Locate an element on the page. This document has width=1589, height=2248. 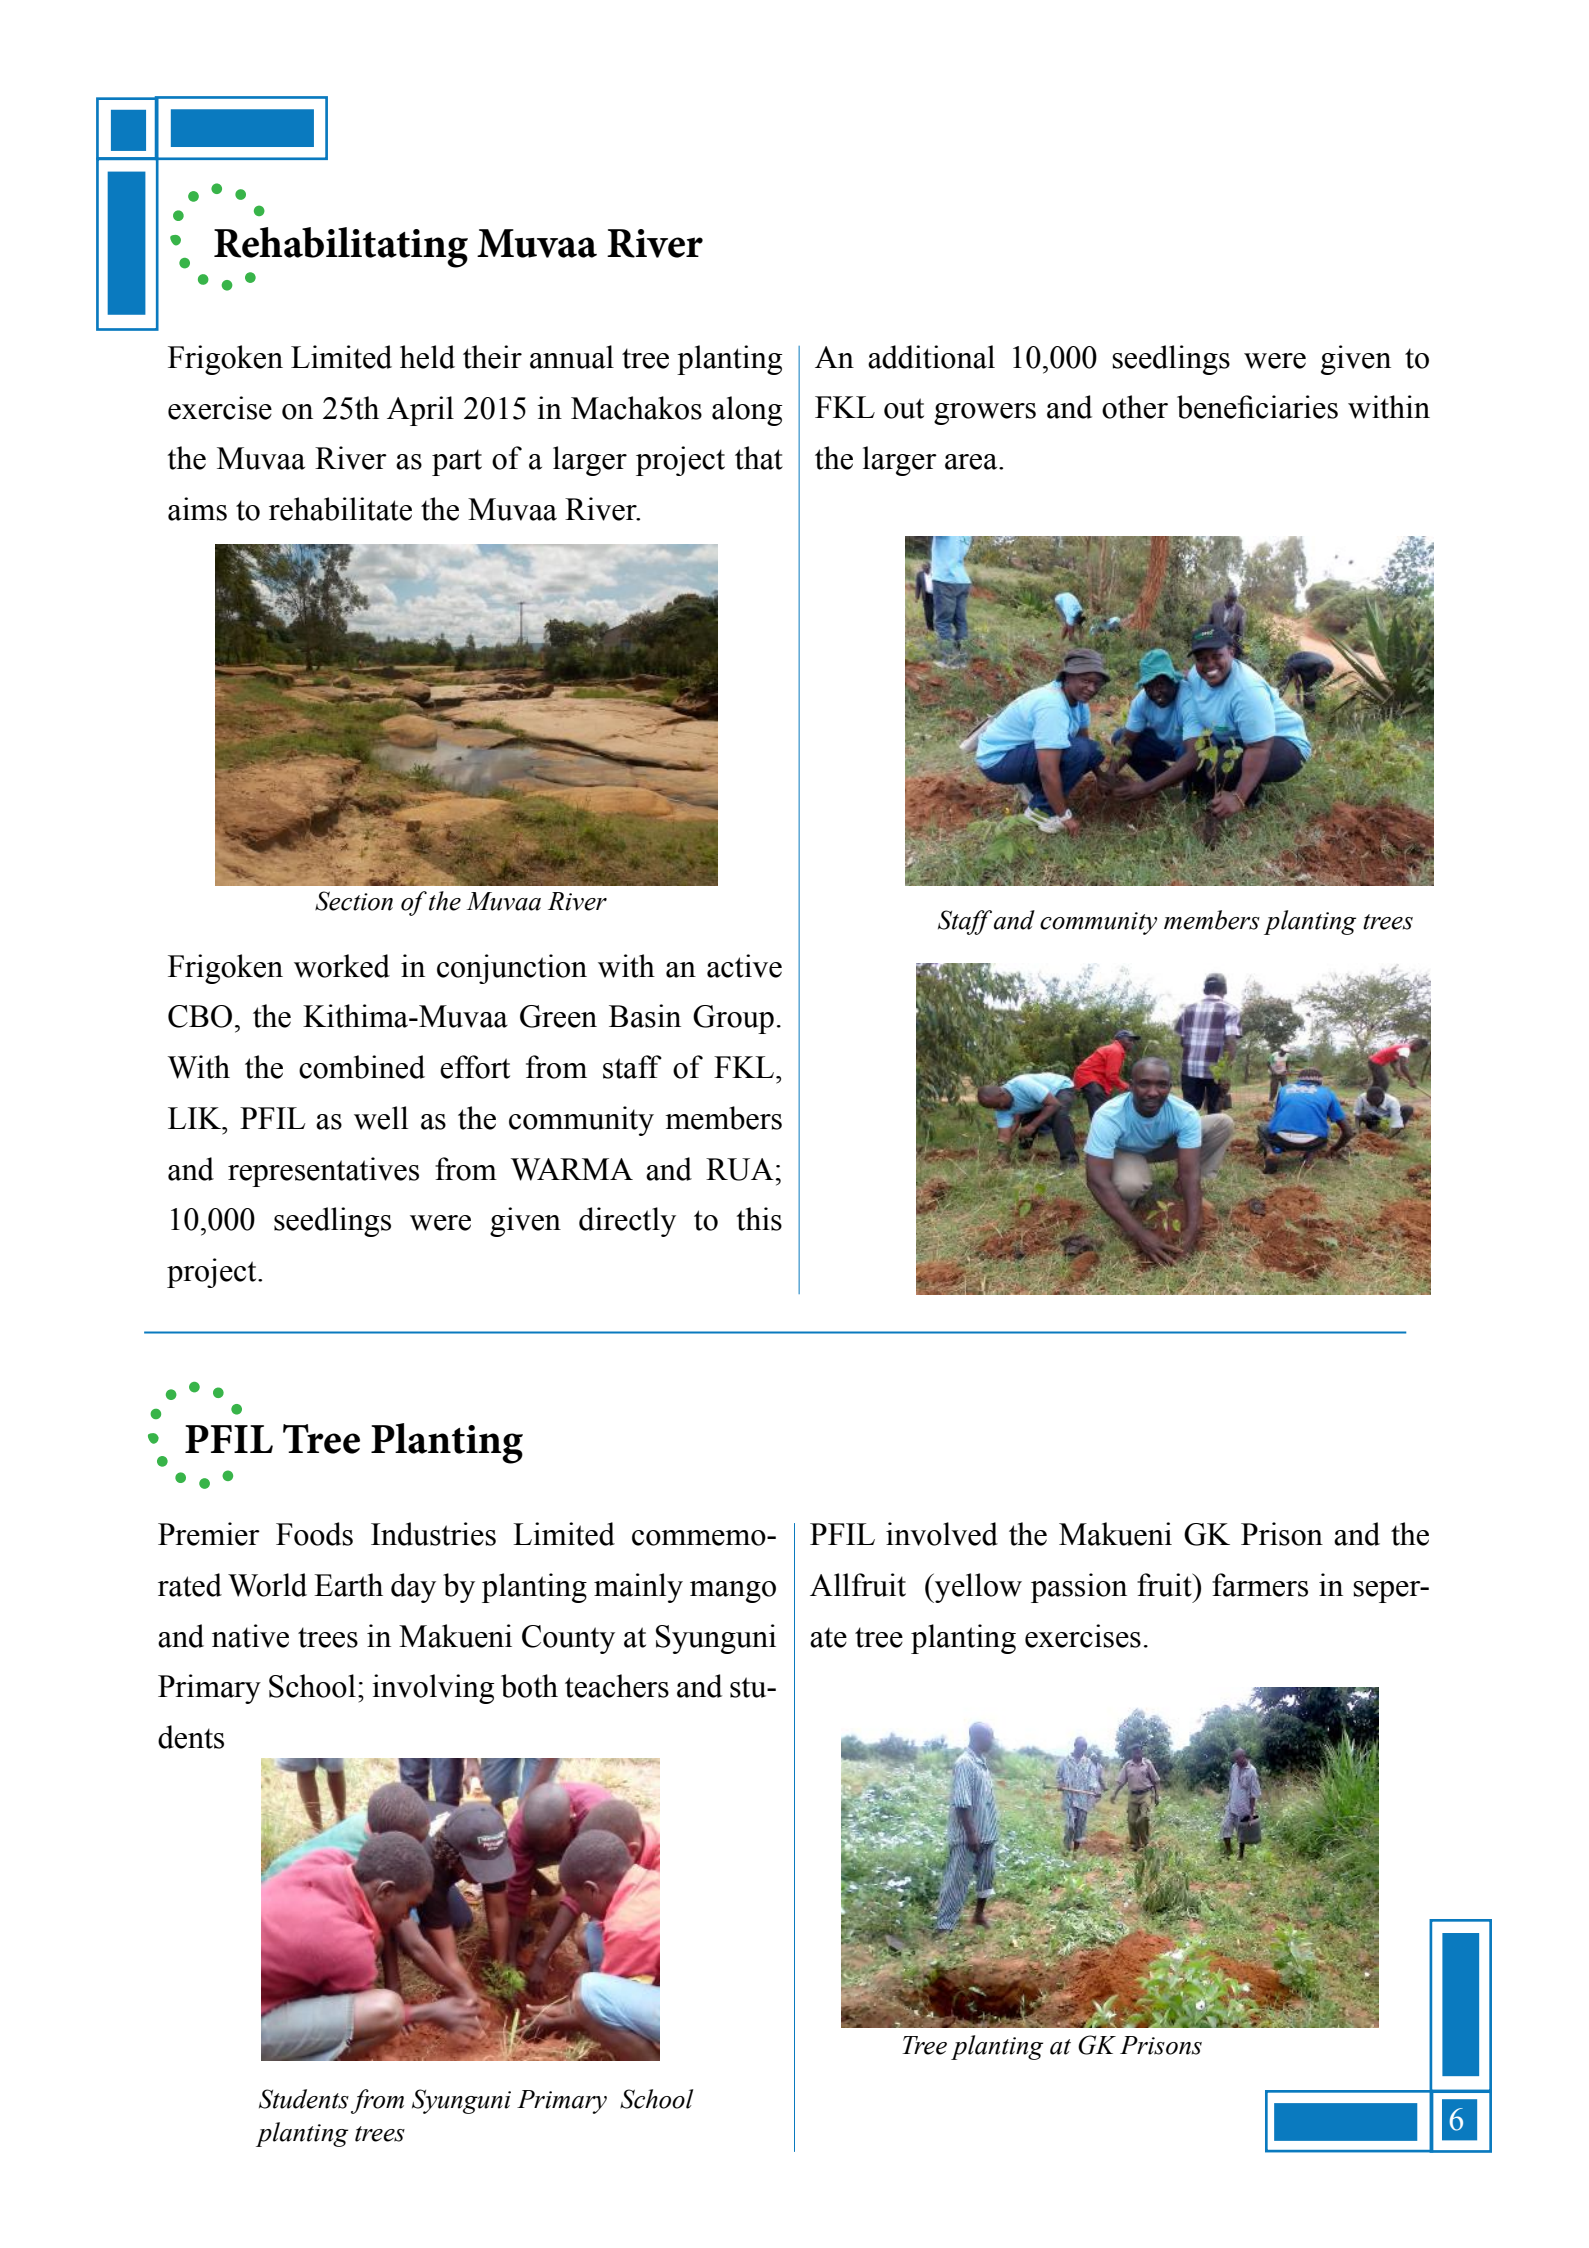
active is located at coordinates (744, 966).
